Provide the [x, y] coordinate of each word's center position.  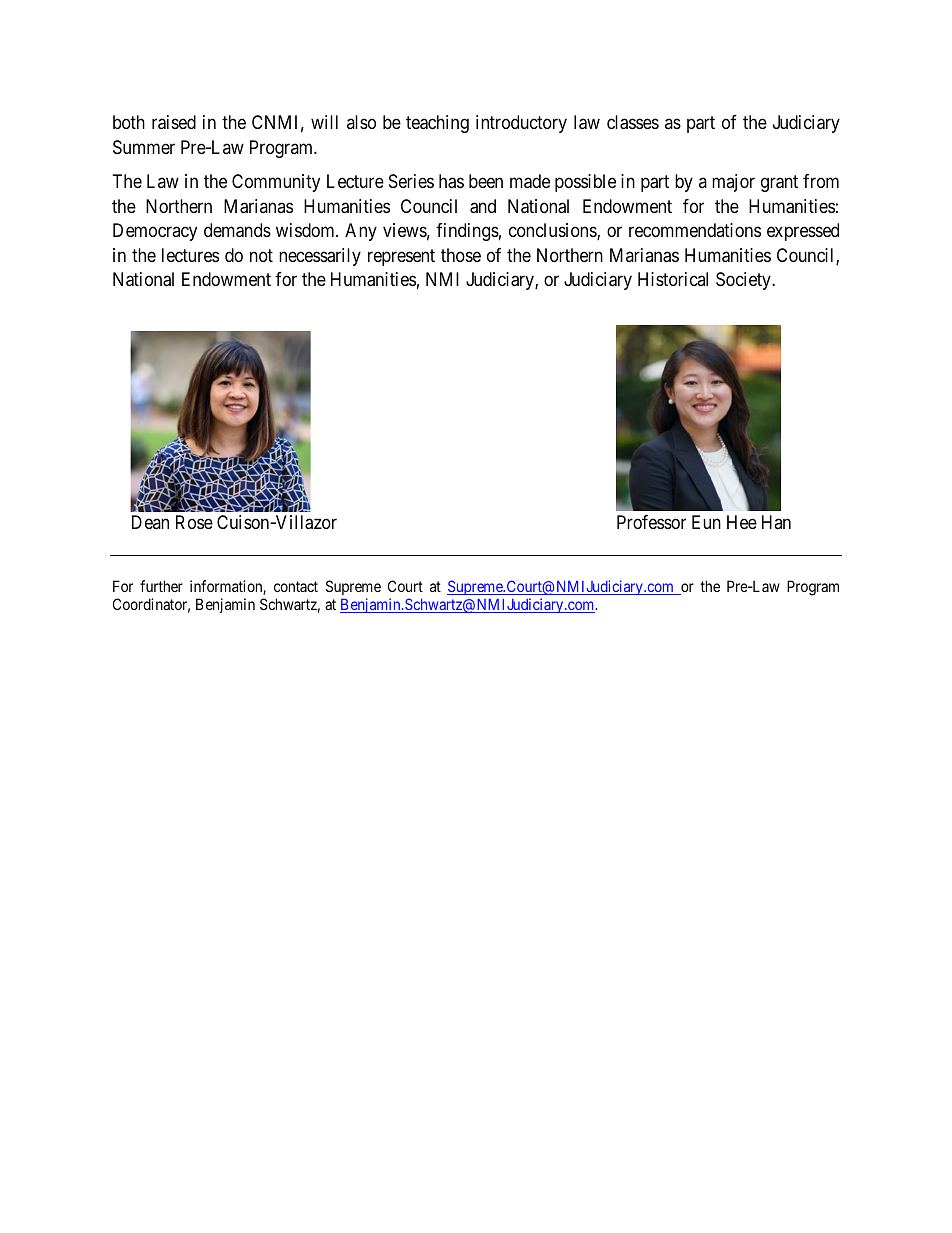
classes [633, 122]
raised [174, 122]
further [161, 586]
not [261, 255]
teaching [437, 124]
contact [296, 586]
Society [744, 281]
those [461, 255]
